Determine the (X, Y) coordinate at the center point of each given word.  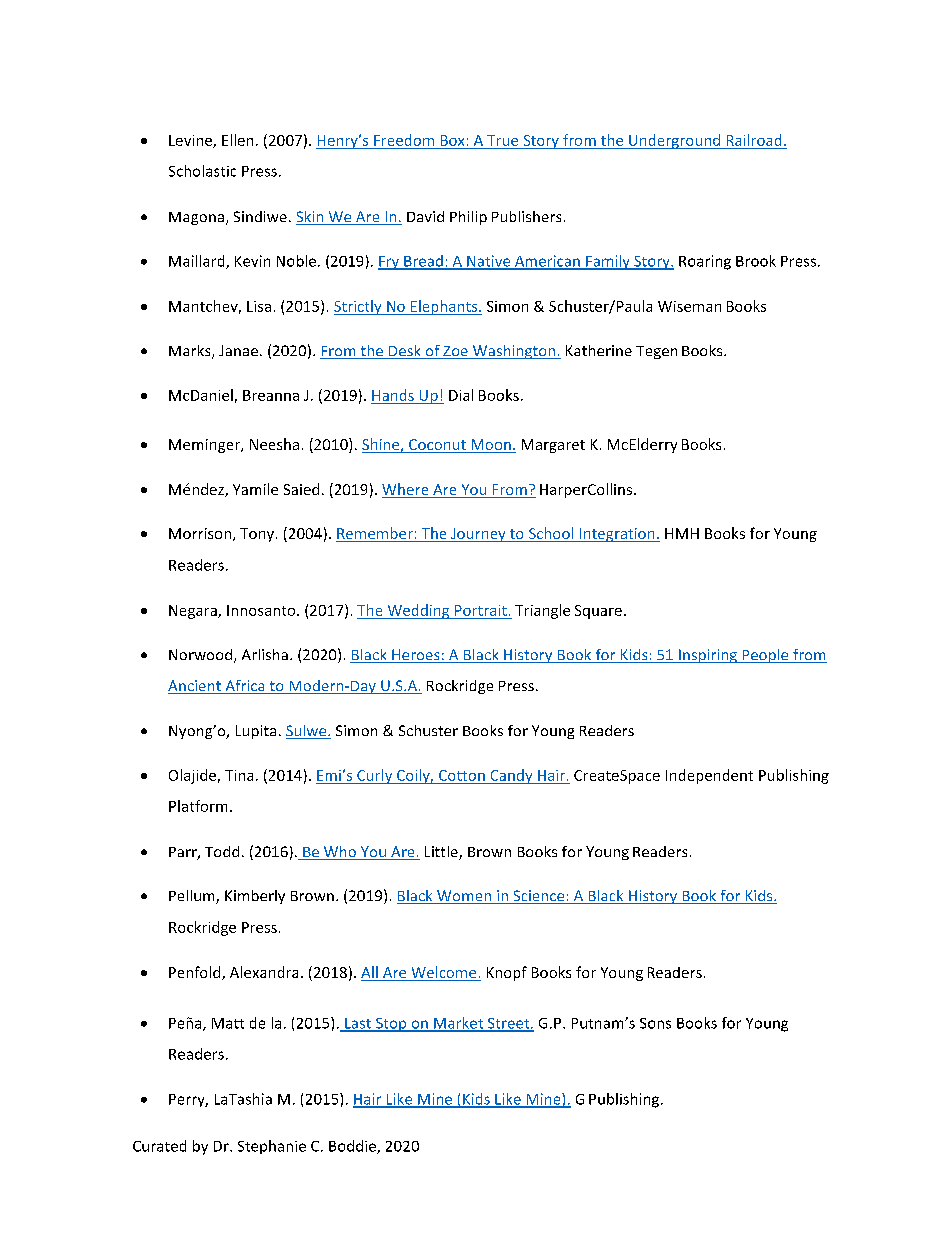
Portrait (481, 610)
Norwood (202, 656)
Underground (675, 141)
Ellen (237, 140)
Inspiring (708, 656)
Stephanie (272, 1147)
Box (452, 140)
